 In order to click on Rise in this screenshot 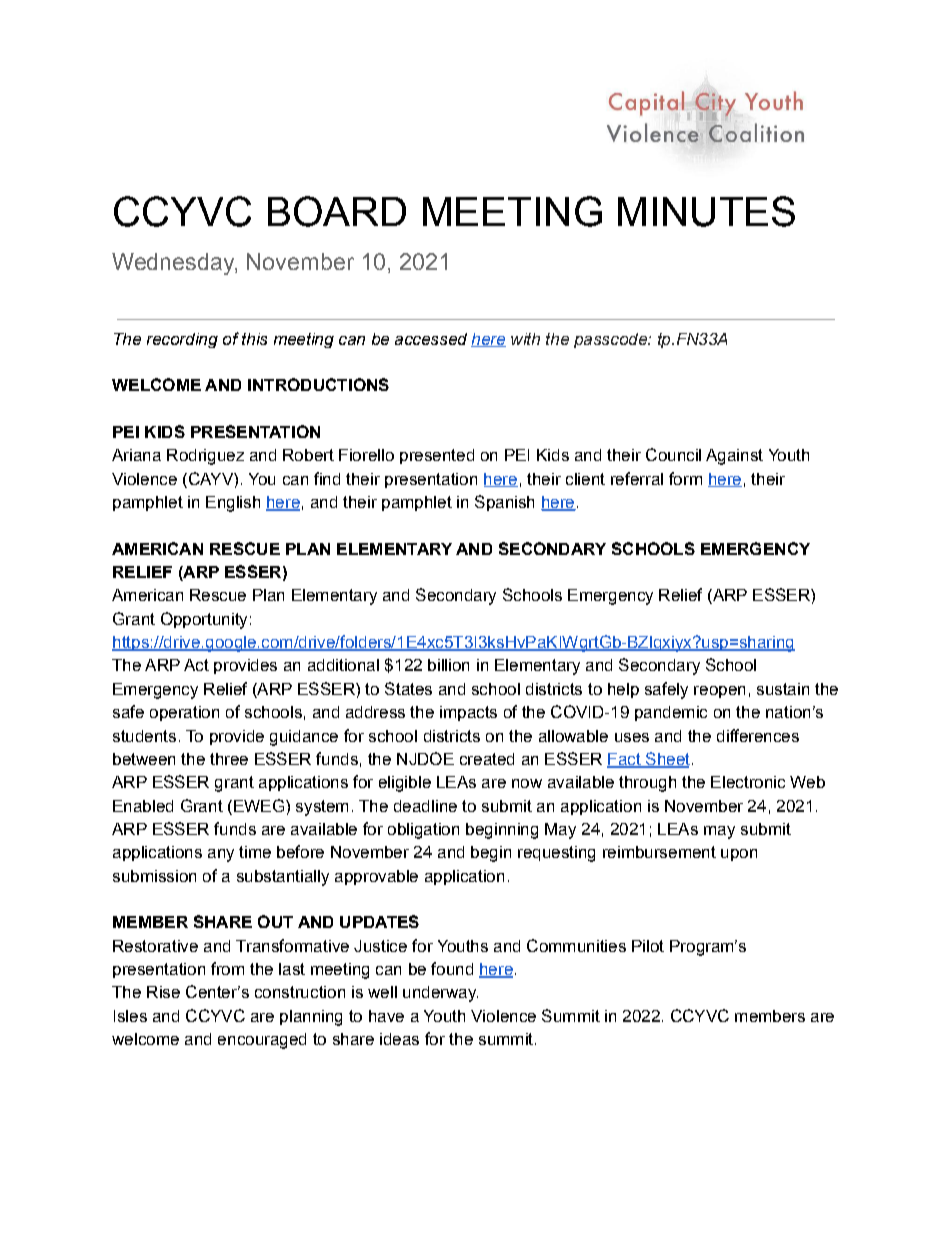, I will do `click(163, 992)`.
